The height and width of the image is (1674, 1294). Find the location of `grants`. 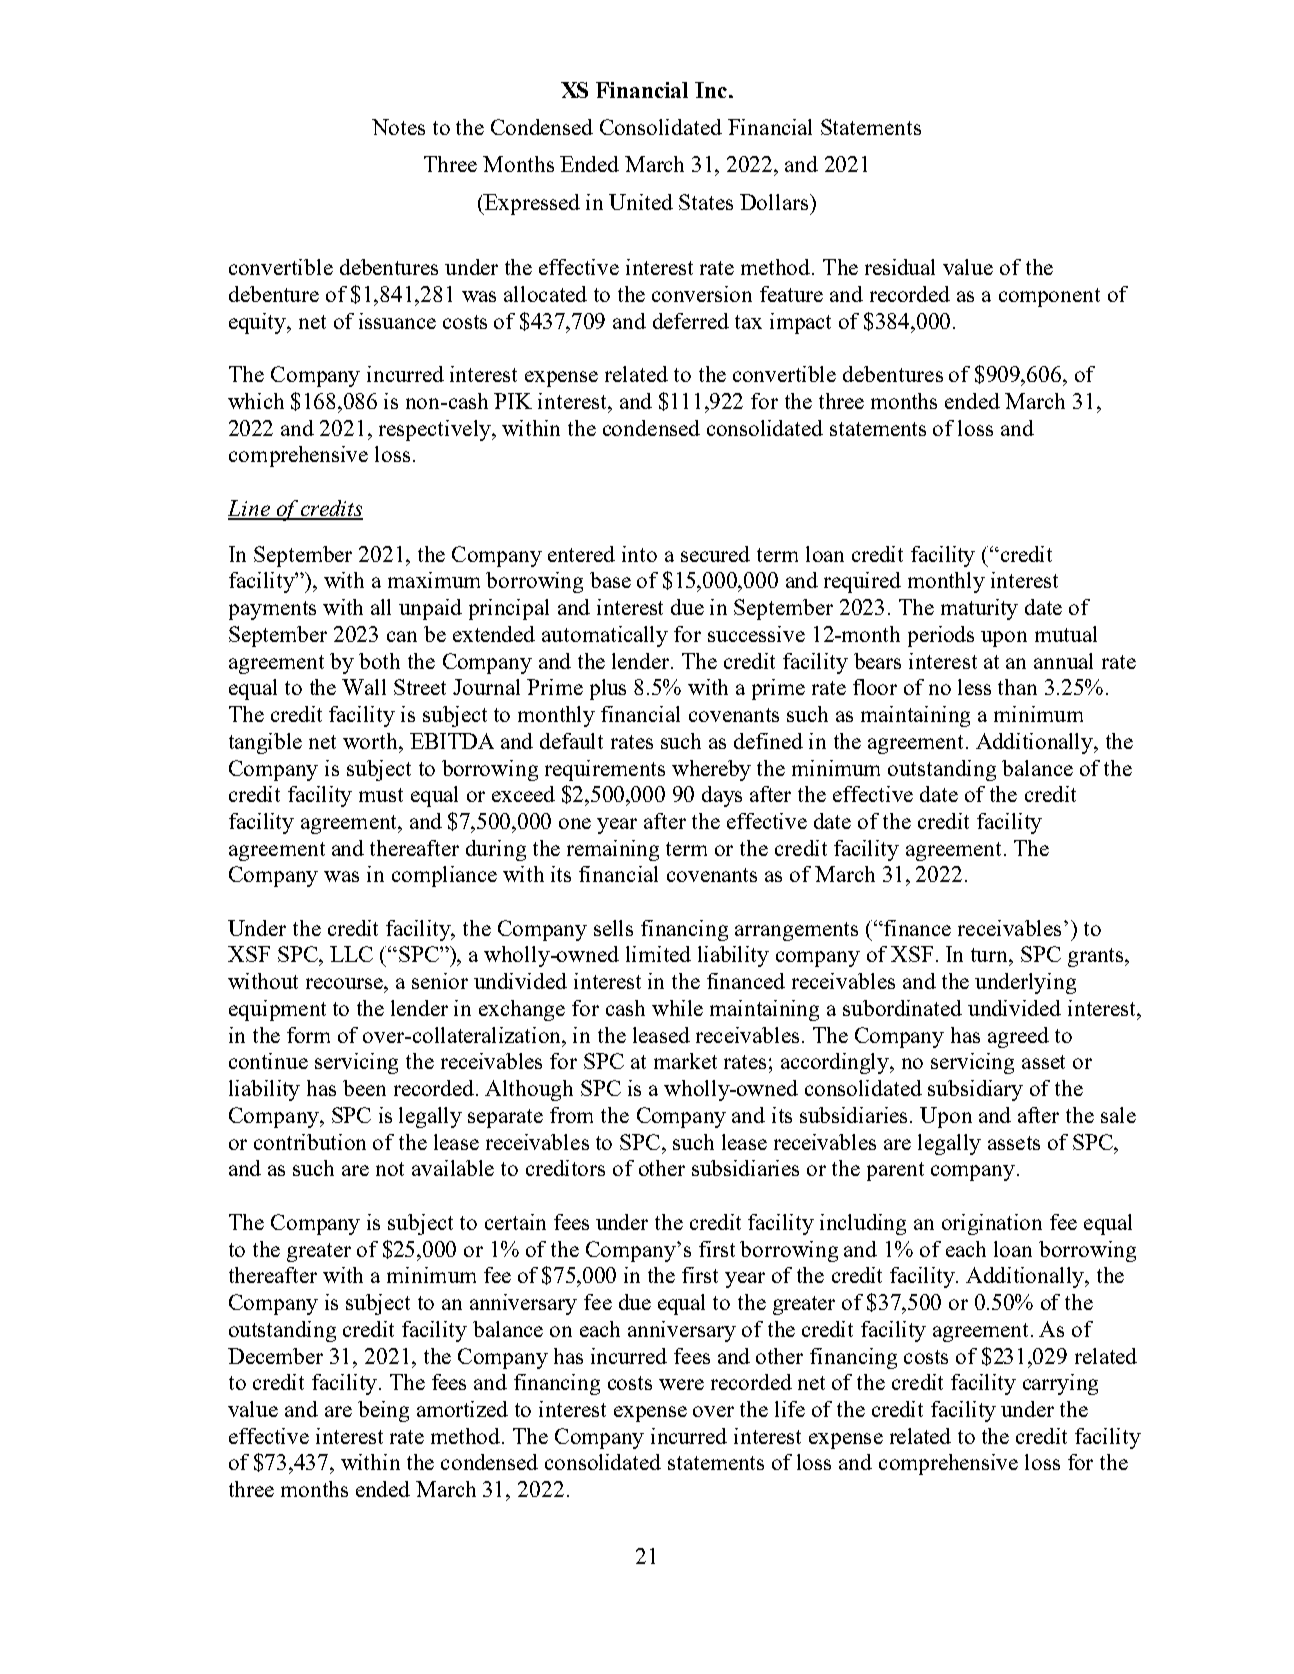

grants is located at coordinates (1097, 957).
